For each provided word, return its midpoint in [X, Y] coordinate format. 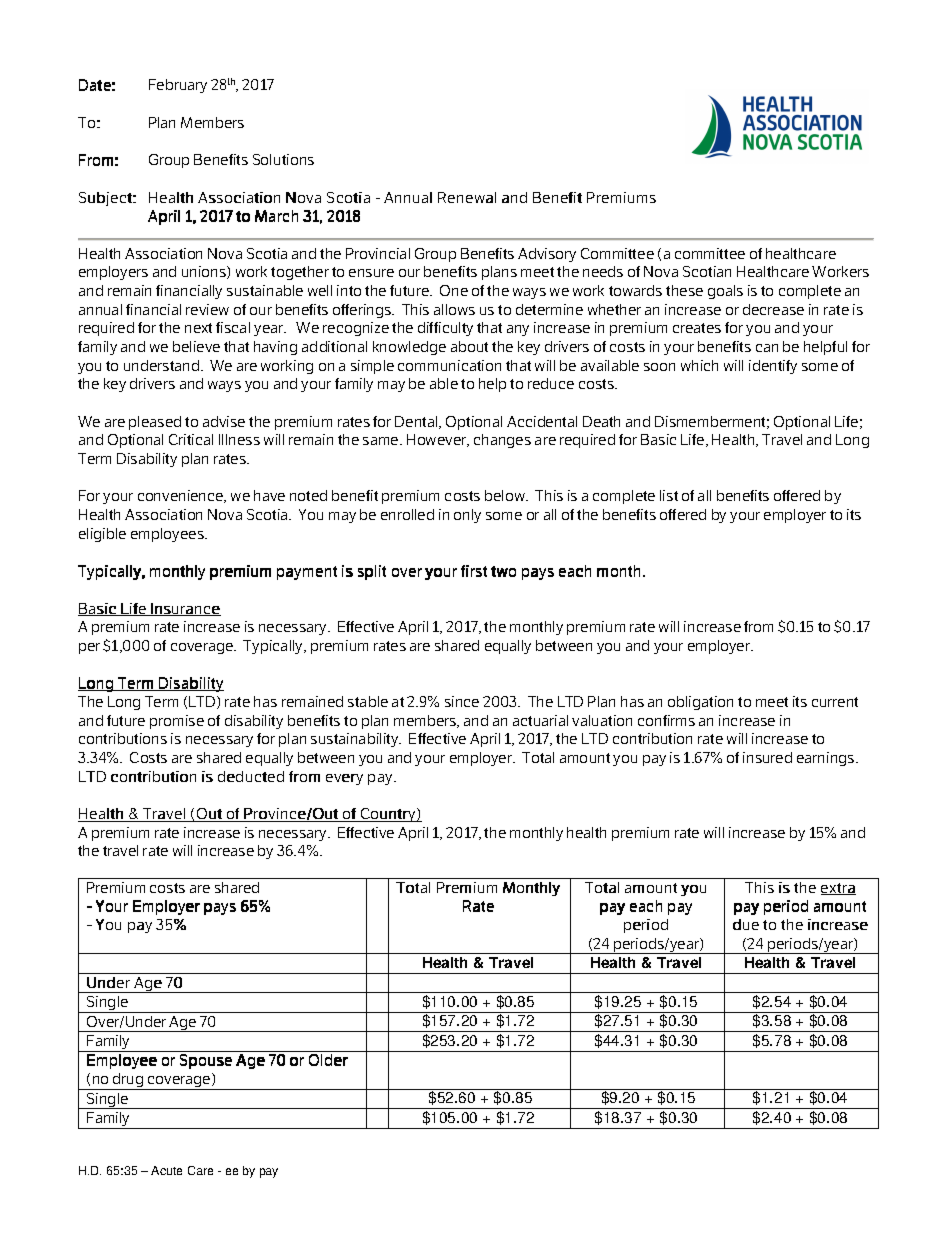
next [198, 328]
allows [454, 309]
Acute [166, 1170]
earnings [827, 759]
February [178, 86]
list [669, 495]
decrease [773, 309]
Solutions [283, 159]
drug [128, 1081]
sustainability [356, 740]
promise [177, 722]
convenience [182, 496]
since [462, 701]
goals [725, 292]
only [467, 516]
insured [767, 757]
